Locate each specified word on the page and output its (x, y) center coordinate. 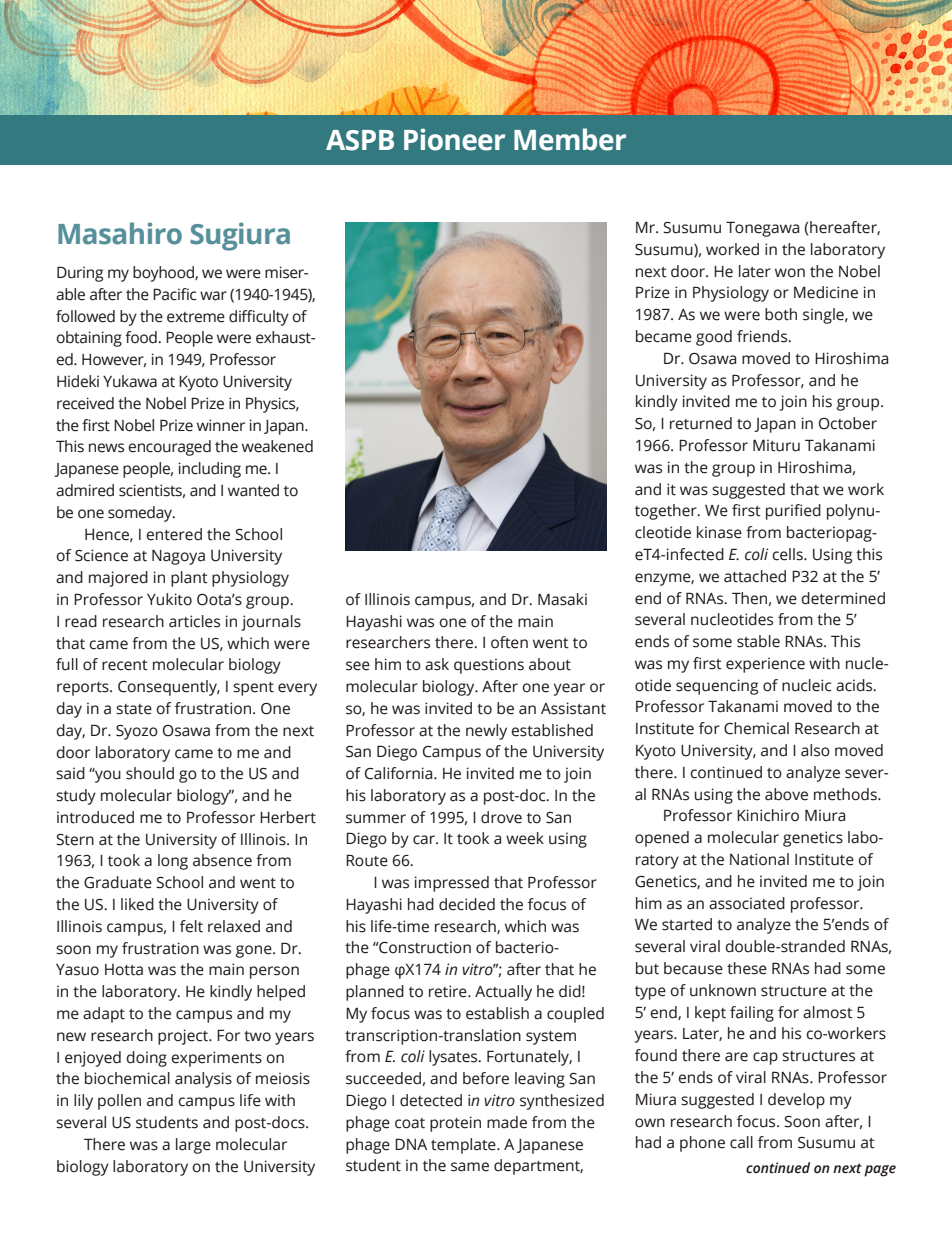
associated (747, 903)
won (790, 273)
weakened (277, 446)
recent (125, 665)
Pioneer (454, 139)
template (464, 1146)
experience (765, 665)
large (193, 1146)
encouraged (169, 448)
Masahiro (120, 233)
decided (467, 904)
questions (489, 666)
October (848, 423)
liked (137, 904)
